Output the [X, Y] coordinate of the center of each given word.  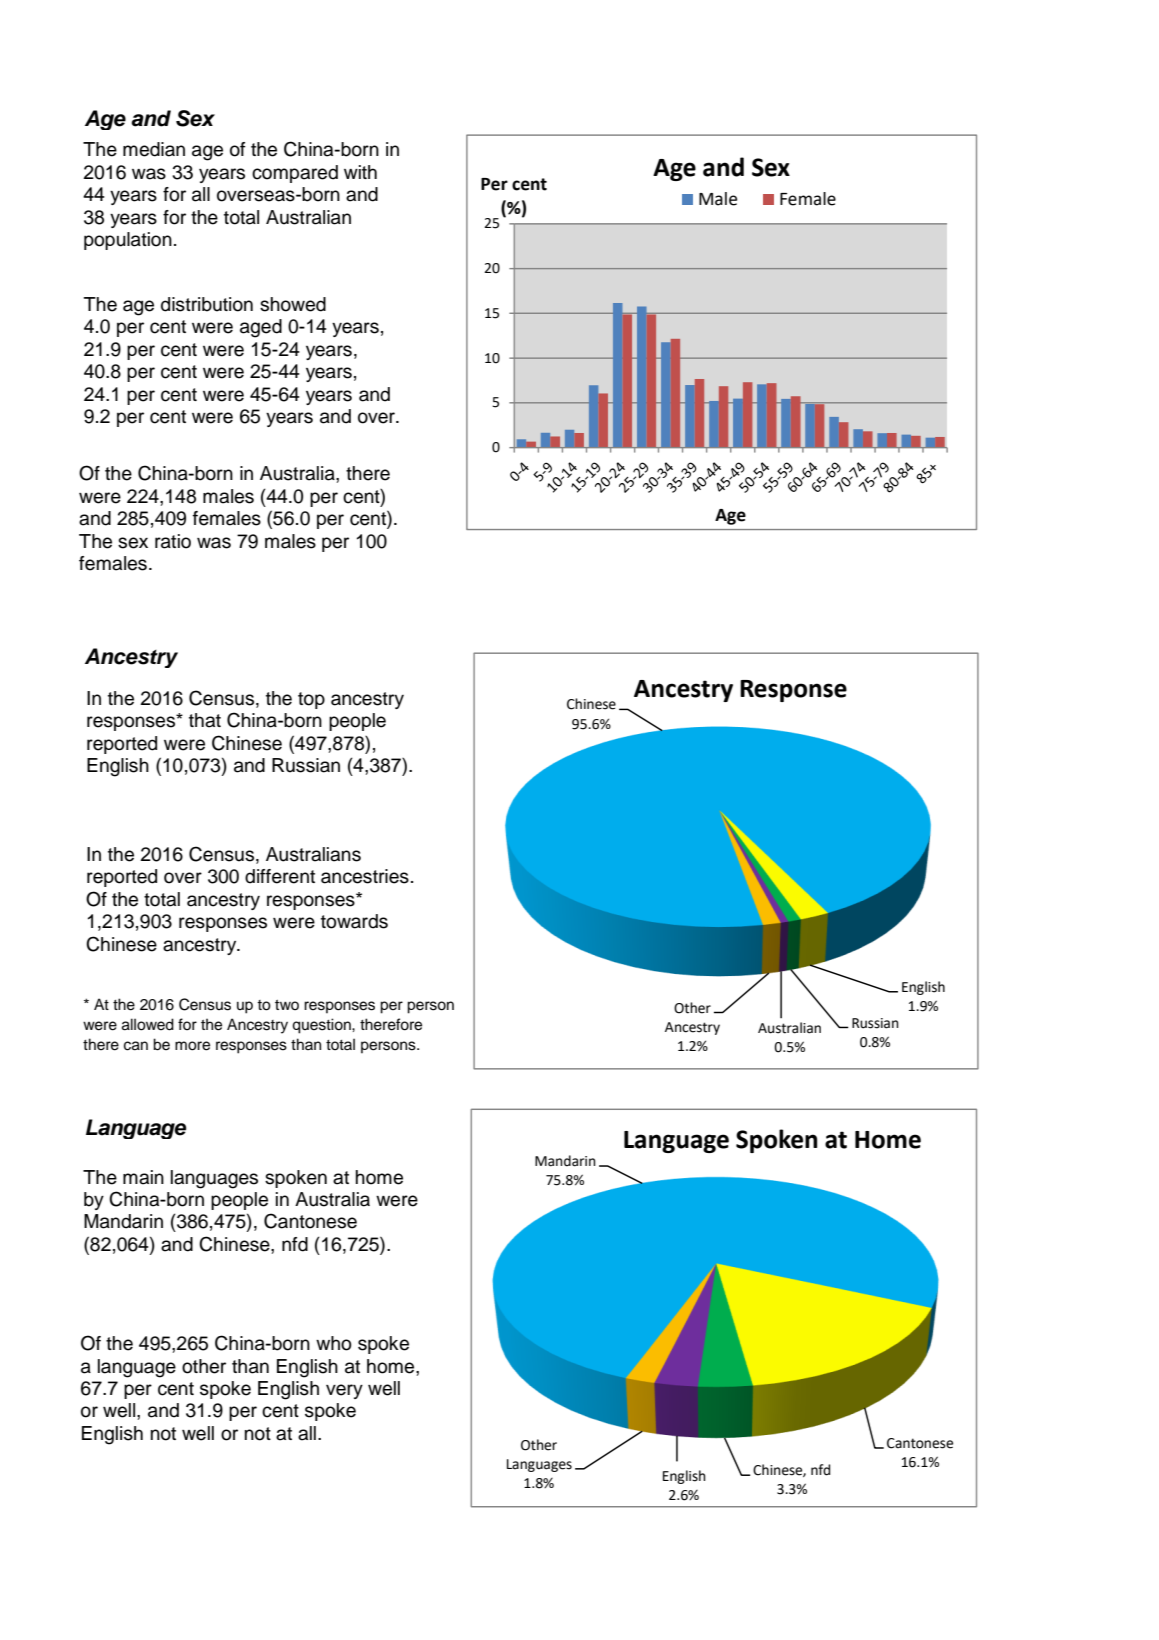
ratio [173, 541]
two [287, 1005]
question [322, 1026]
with [360, 172]
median [154, 149]
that [205, 720]
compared [295, 174]
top [311, 700]
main [143, 1177]
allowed [148, 1024]
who [334, 1343]
